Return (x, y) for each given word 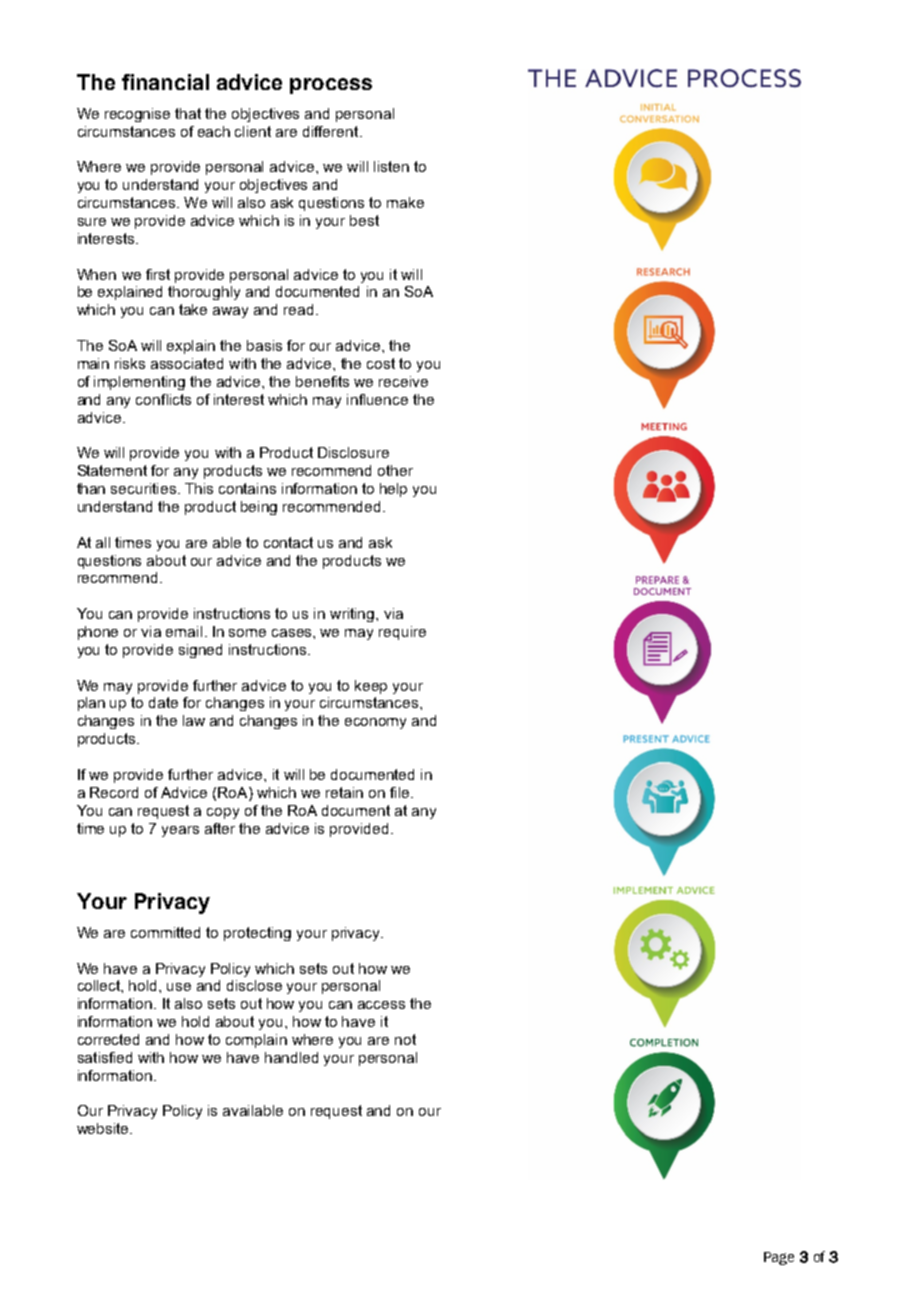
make (405, 202)
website (104, 1128)
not (405, 1039)
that (188, 113)
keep (371, 687)
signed (200, 651)
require (402, 633)
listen (391, 166)
